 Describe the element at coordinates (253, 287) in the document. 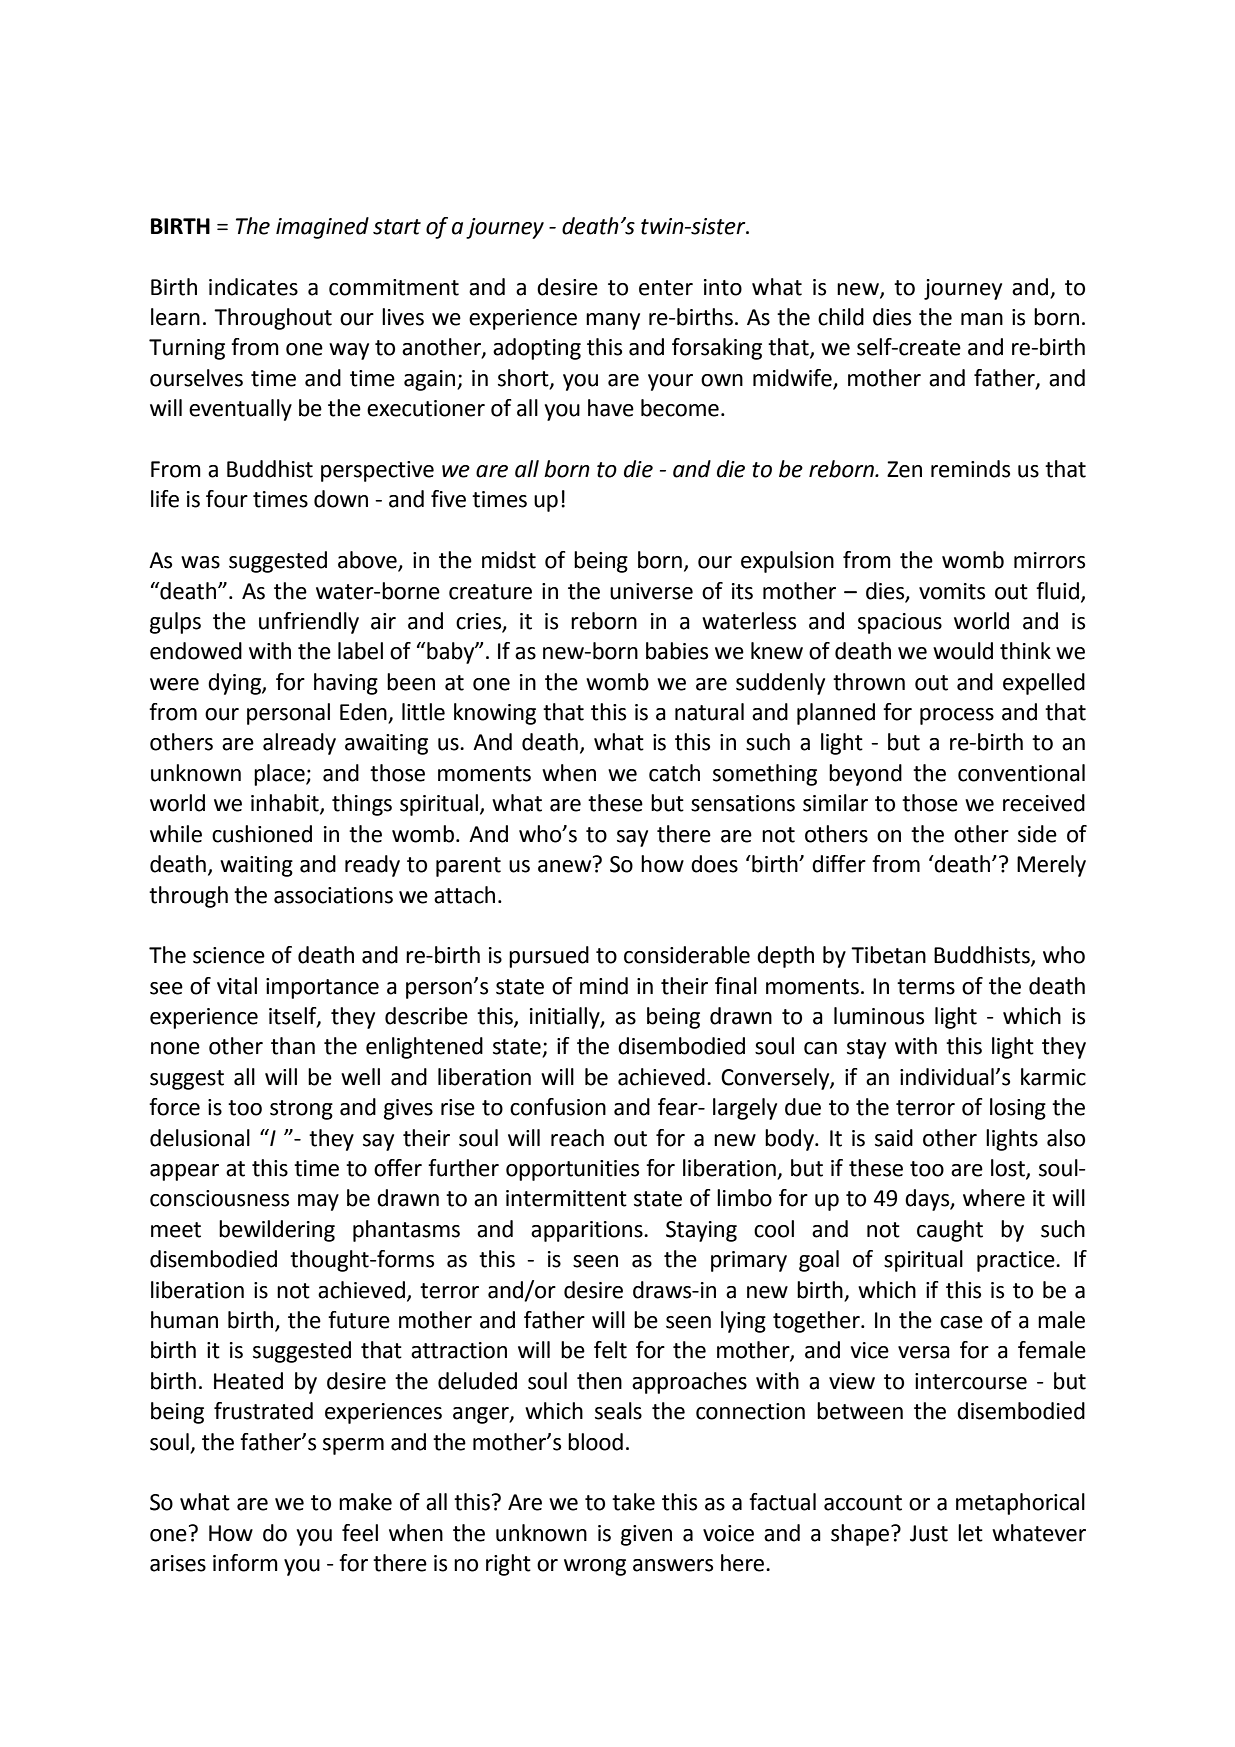

I see `indicates` at that location.
